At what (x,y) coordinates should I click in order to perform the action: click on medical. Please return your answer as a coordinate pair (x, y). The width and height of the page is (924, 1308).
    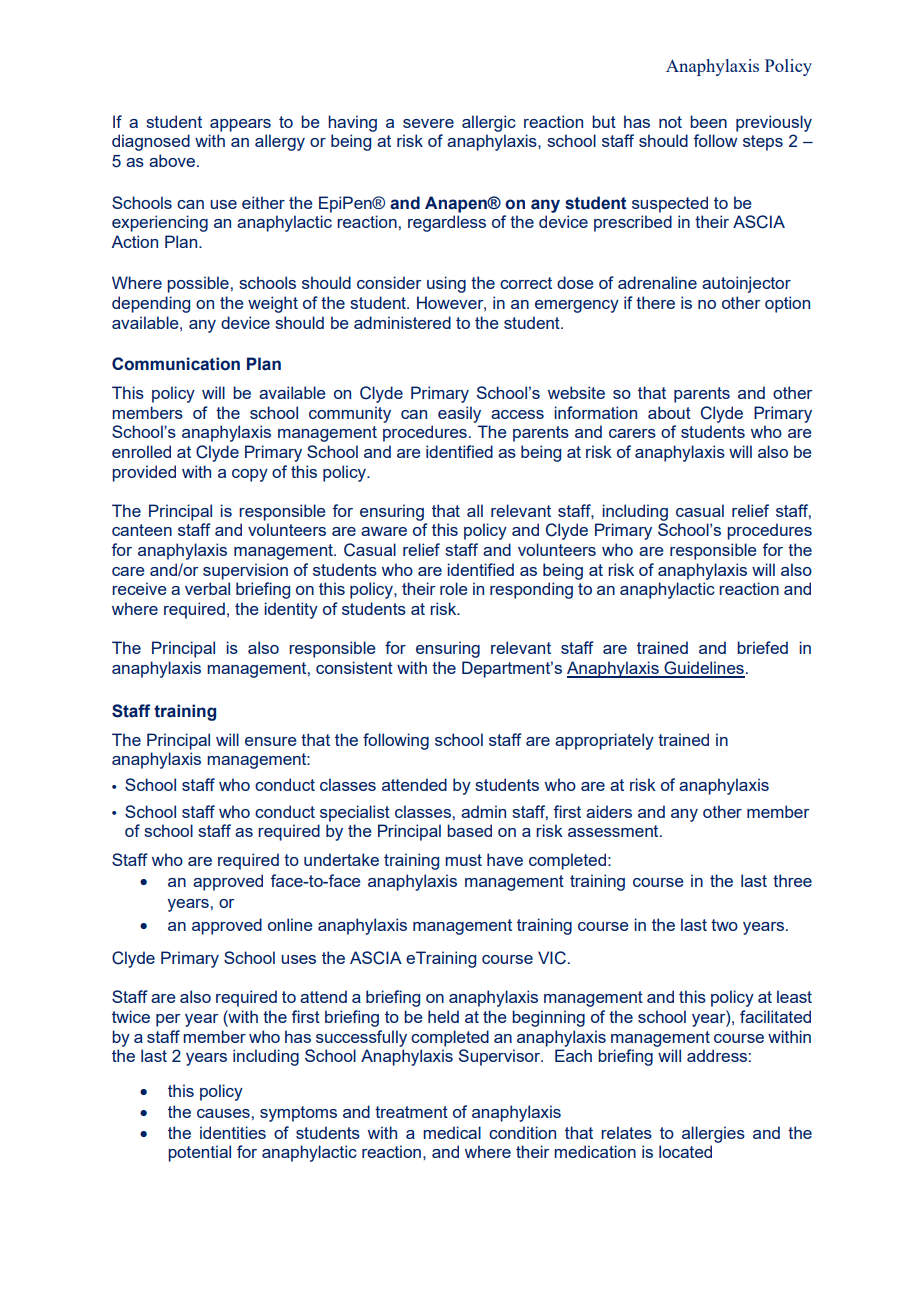
    Looking at the image, I should click on (452, 1132).
